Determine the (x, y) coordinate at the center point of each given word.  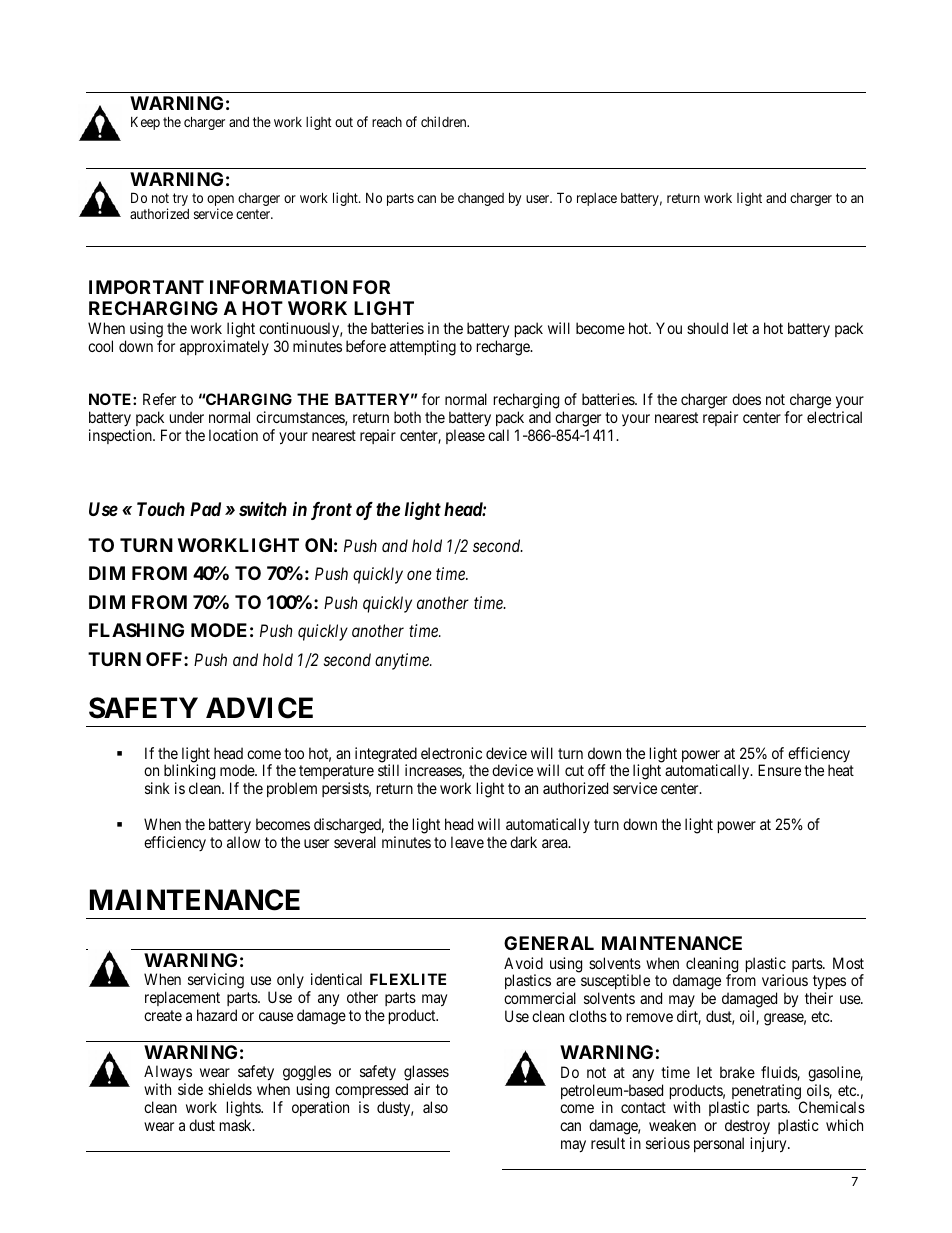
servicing (216, 981)
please (465, 436)
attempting (423, 348)
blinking (189, 773)
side (190, 1089)
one (419, 575)
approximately (224, 347)
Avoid (523, 963)
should (707, 328)
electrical (834, 417)
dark (523, 842)
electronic (451, 753)
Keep (145, 123)
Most (848, 963)
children (445, 121)
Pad (205, 509)
